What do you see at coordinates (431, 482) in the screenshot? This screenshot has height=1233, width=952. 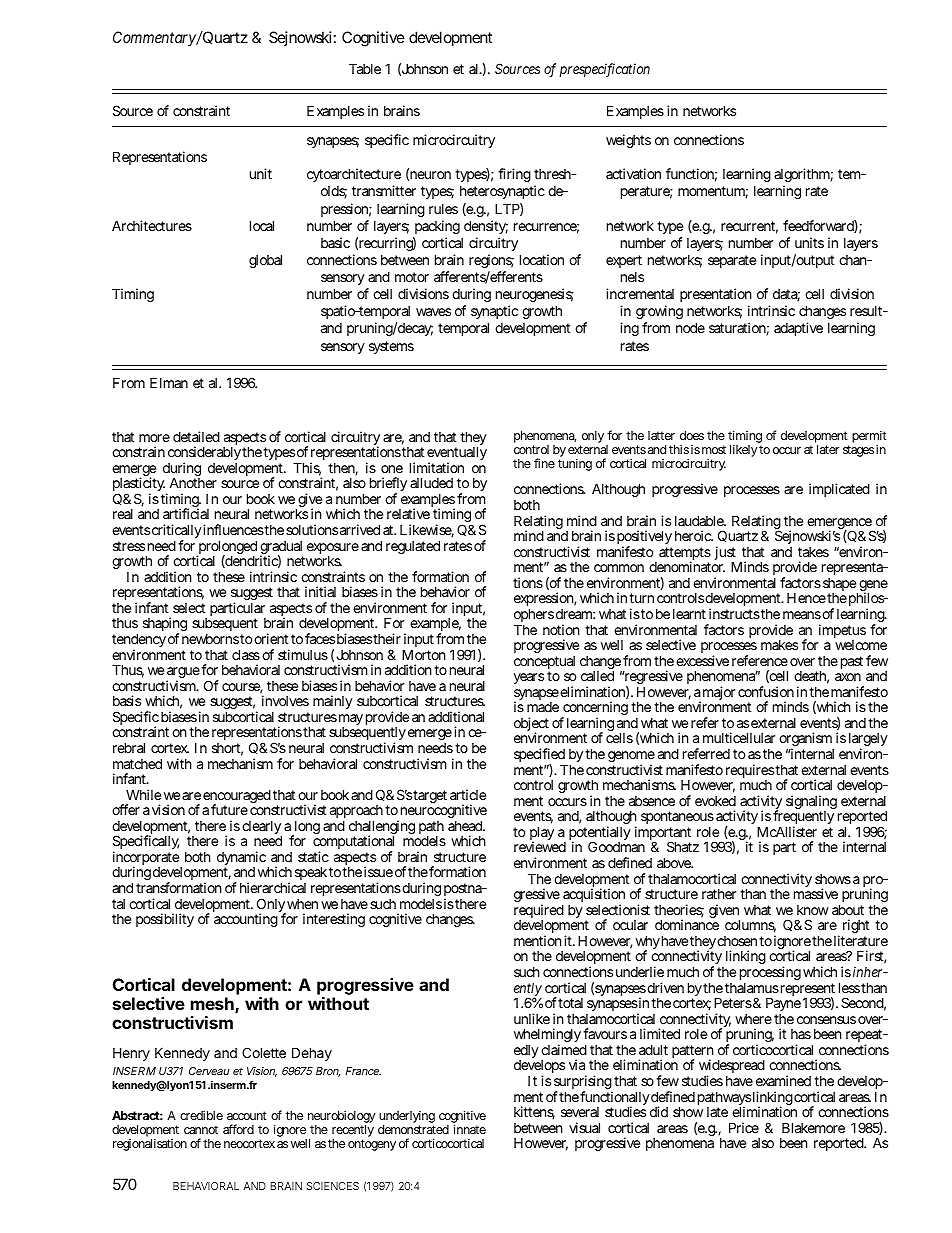 I see `alluded` at bounding box center [431, 482].
